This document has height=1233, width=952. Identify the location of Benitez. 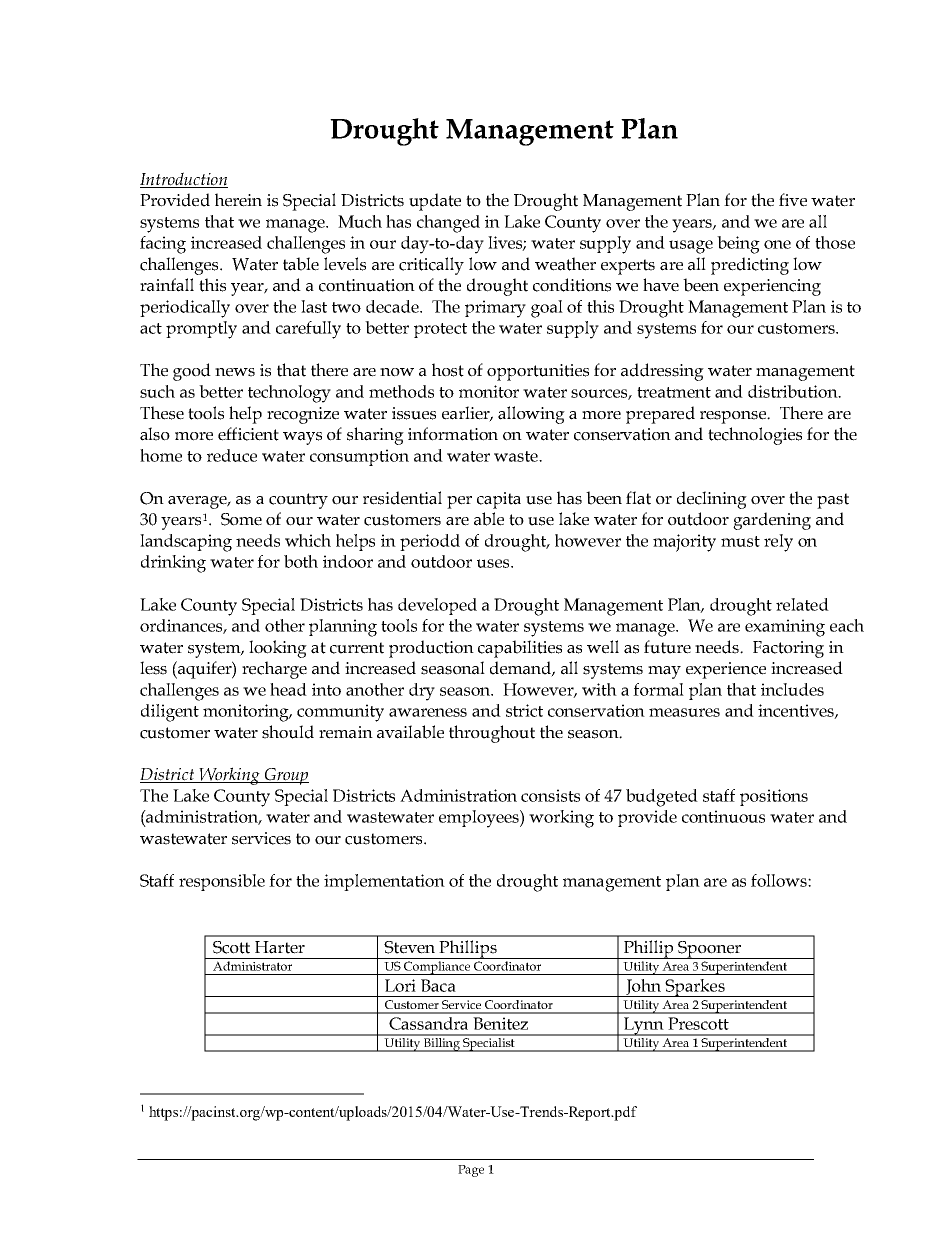
(500, 1023).
